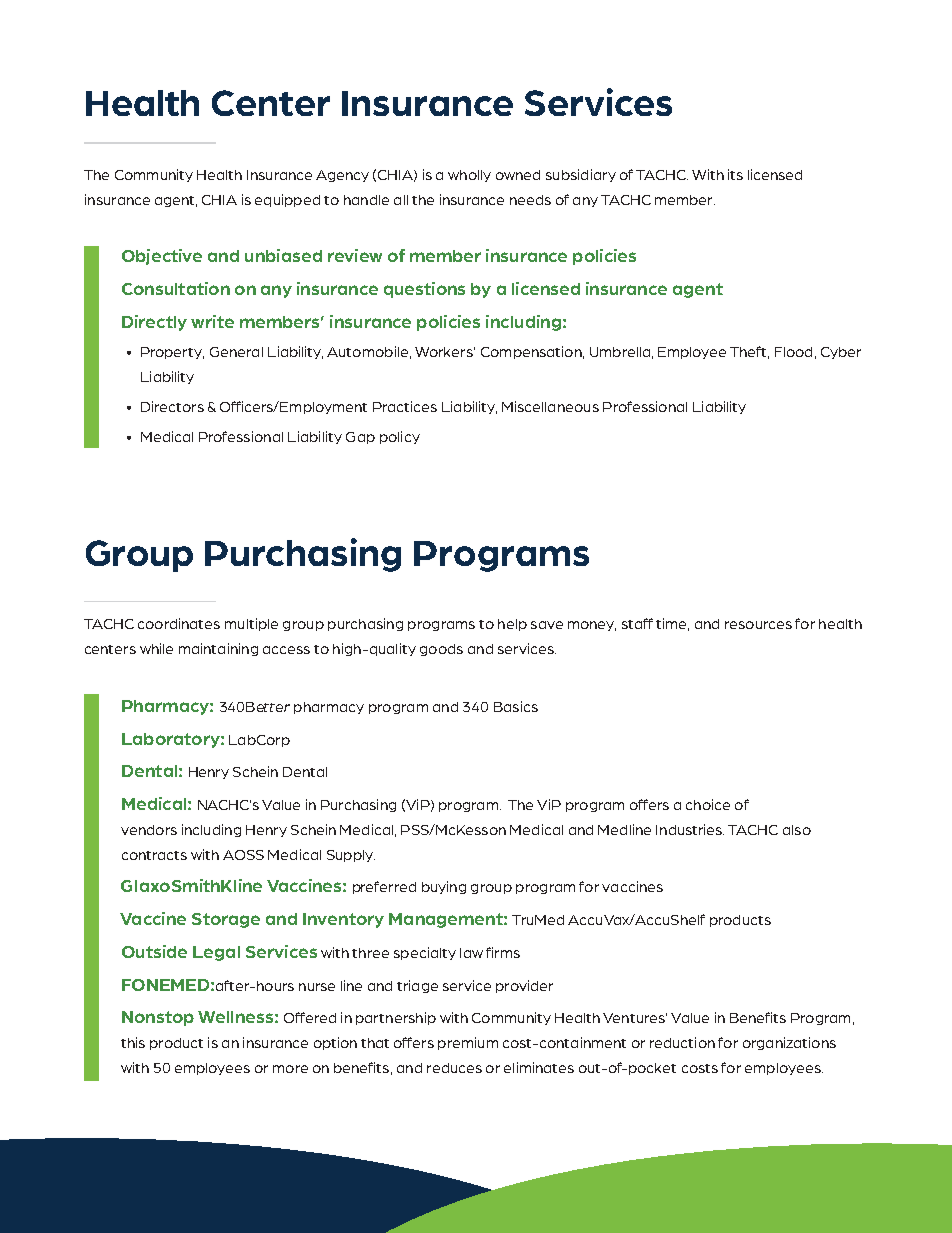  What do you see at coordinates (287, 200) in the page?
I see `equipped` at bounding box center [287, 200].
